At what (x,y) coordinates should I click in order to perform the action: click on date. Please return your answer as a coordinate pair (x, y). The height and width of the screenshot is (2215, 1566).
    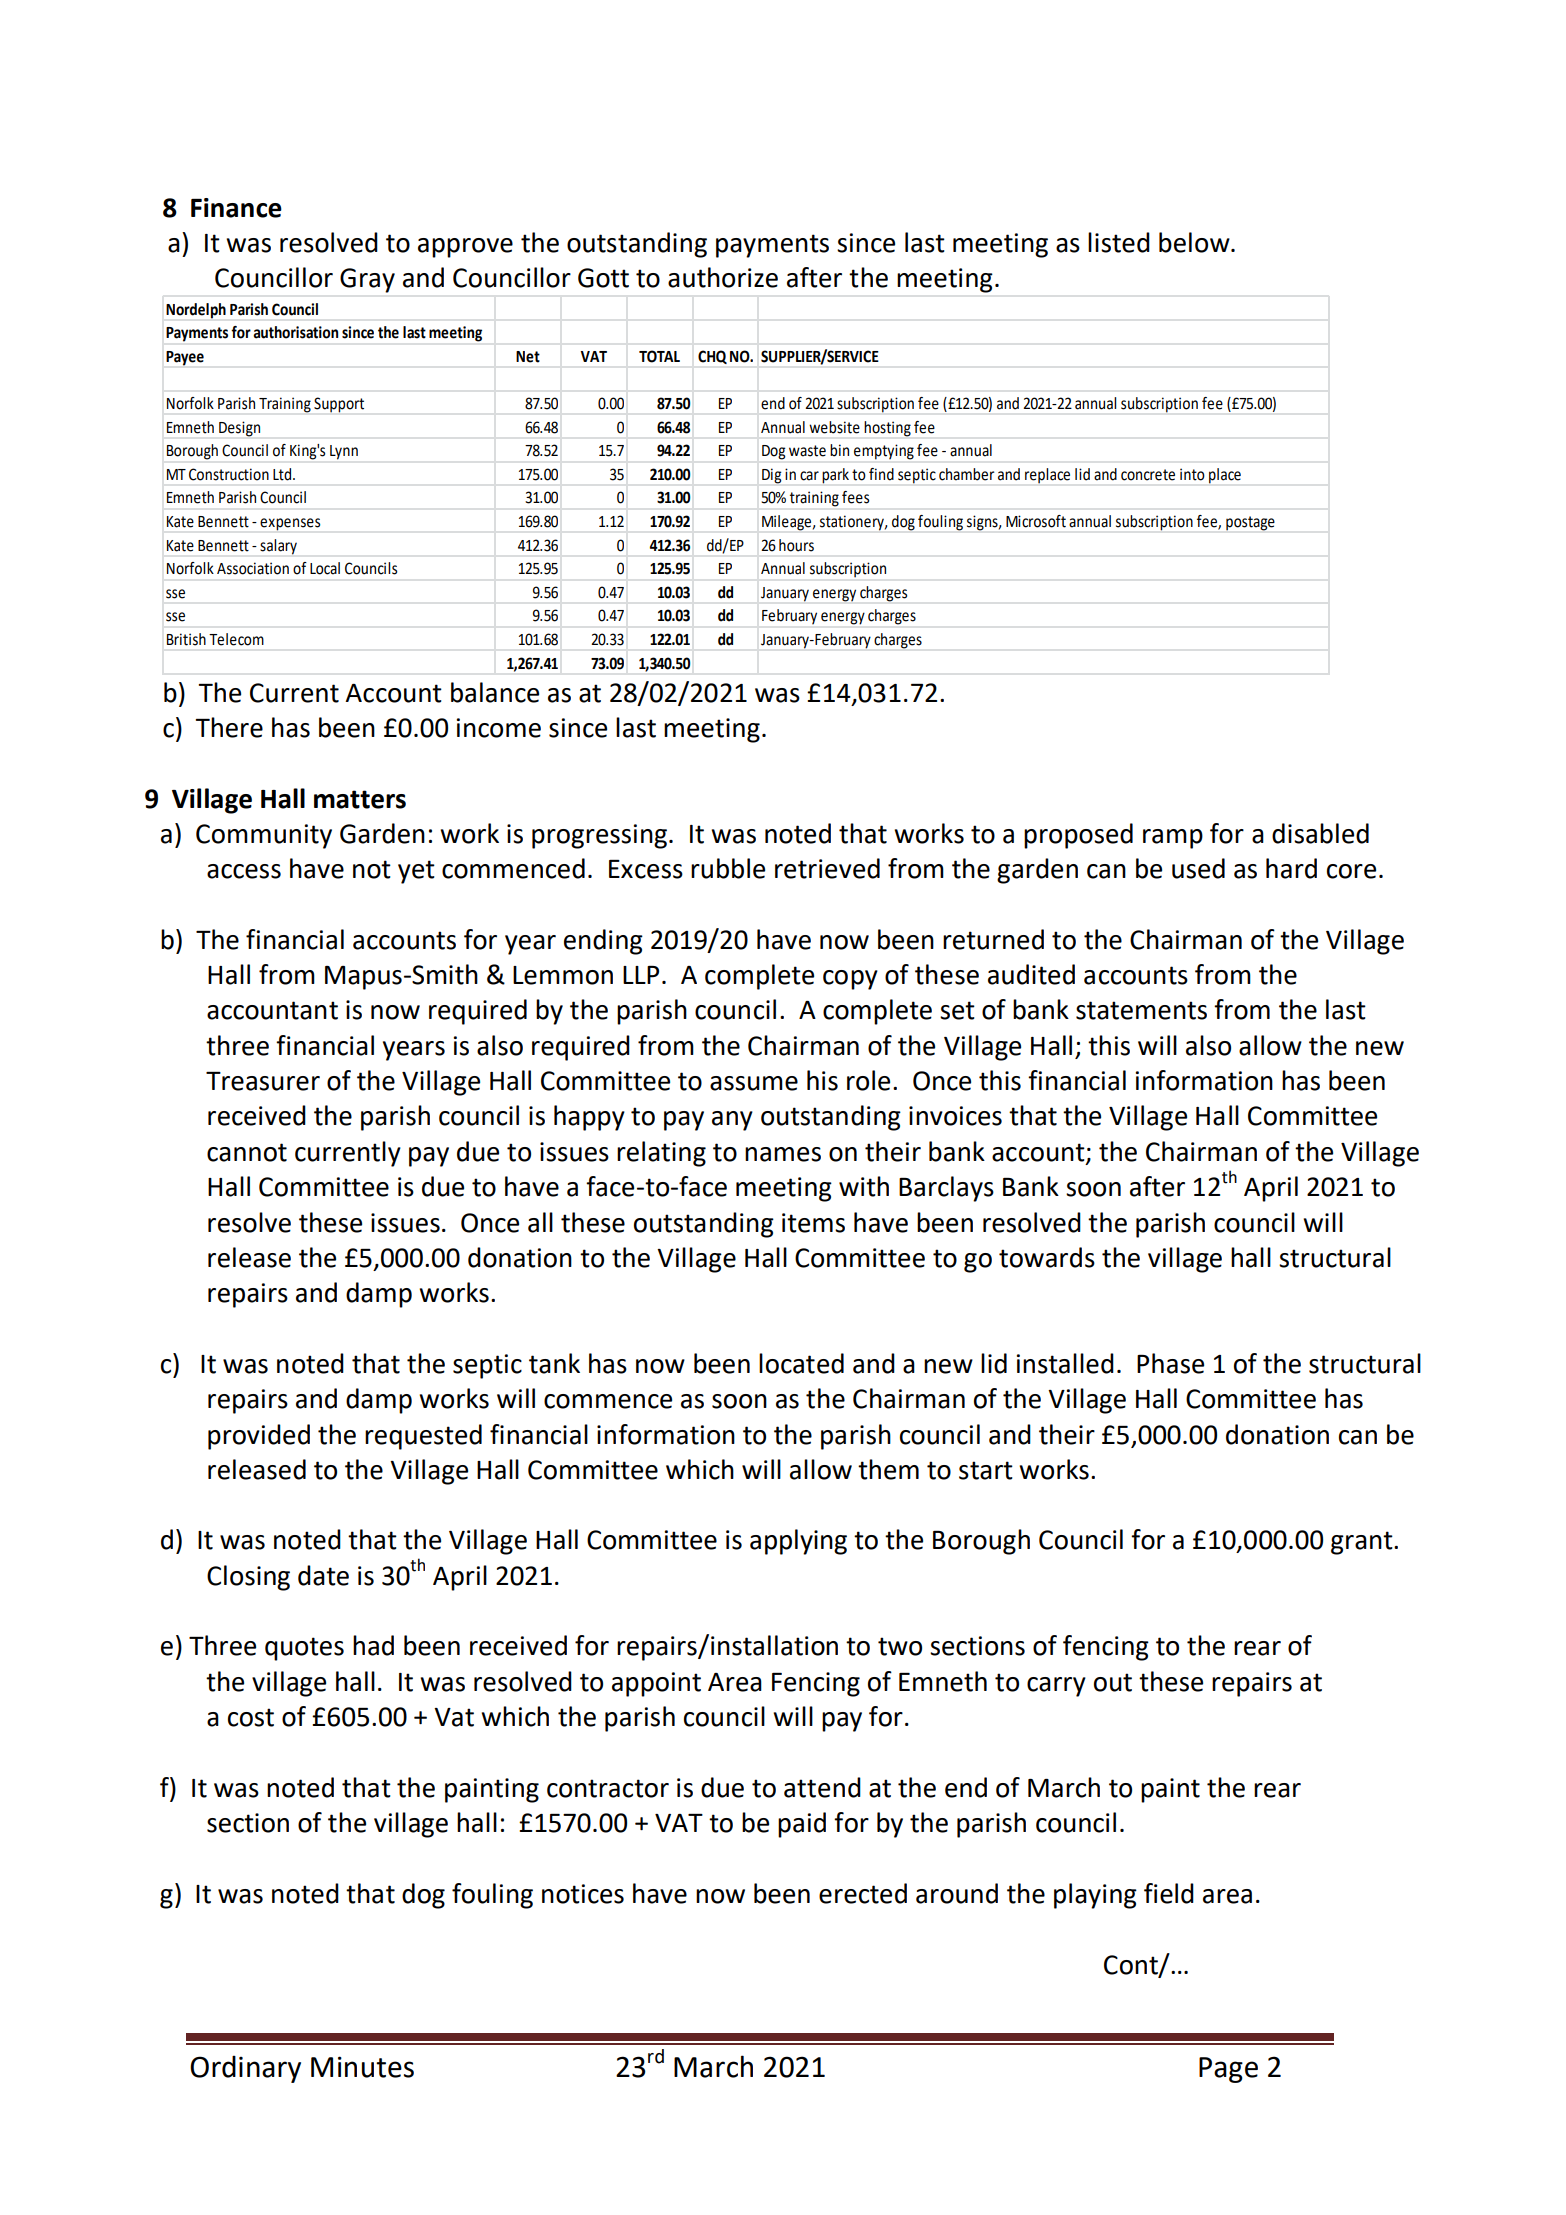
    Looking at the image, I should click on (323, 1575).
